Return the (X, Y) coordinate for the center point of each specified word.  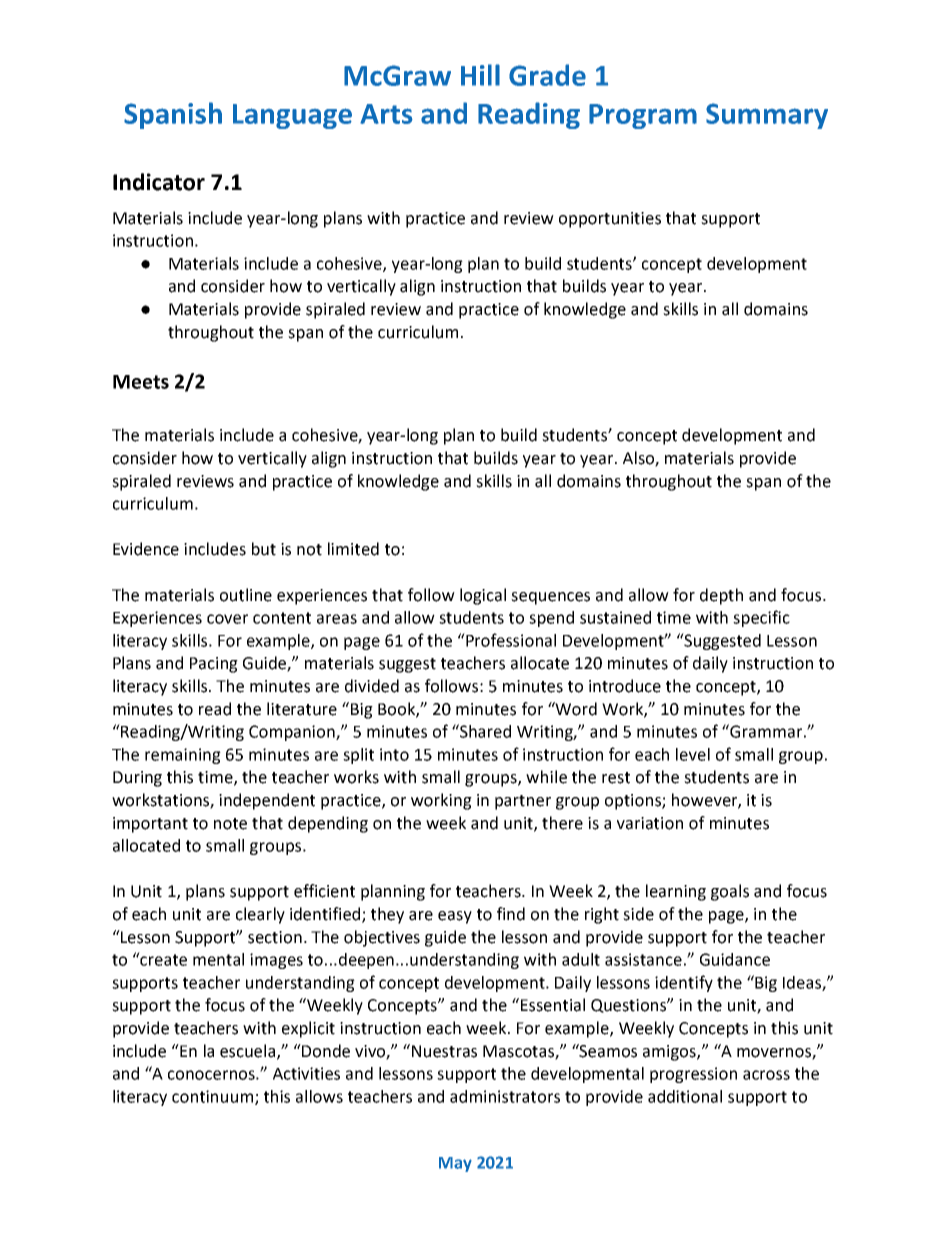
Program (643, 116)
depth (721, 596)
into (394, 754)
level (693, 754)
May (455, 1164)
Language (292, 116)
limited (353, 549)
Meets (141, 382)
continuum (214, 1097)
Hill (480, 75)
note (230, 824)
